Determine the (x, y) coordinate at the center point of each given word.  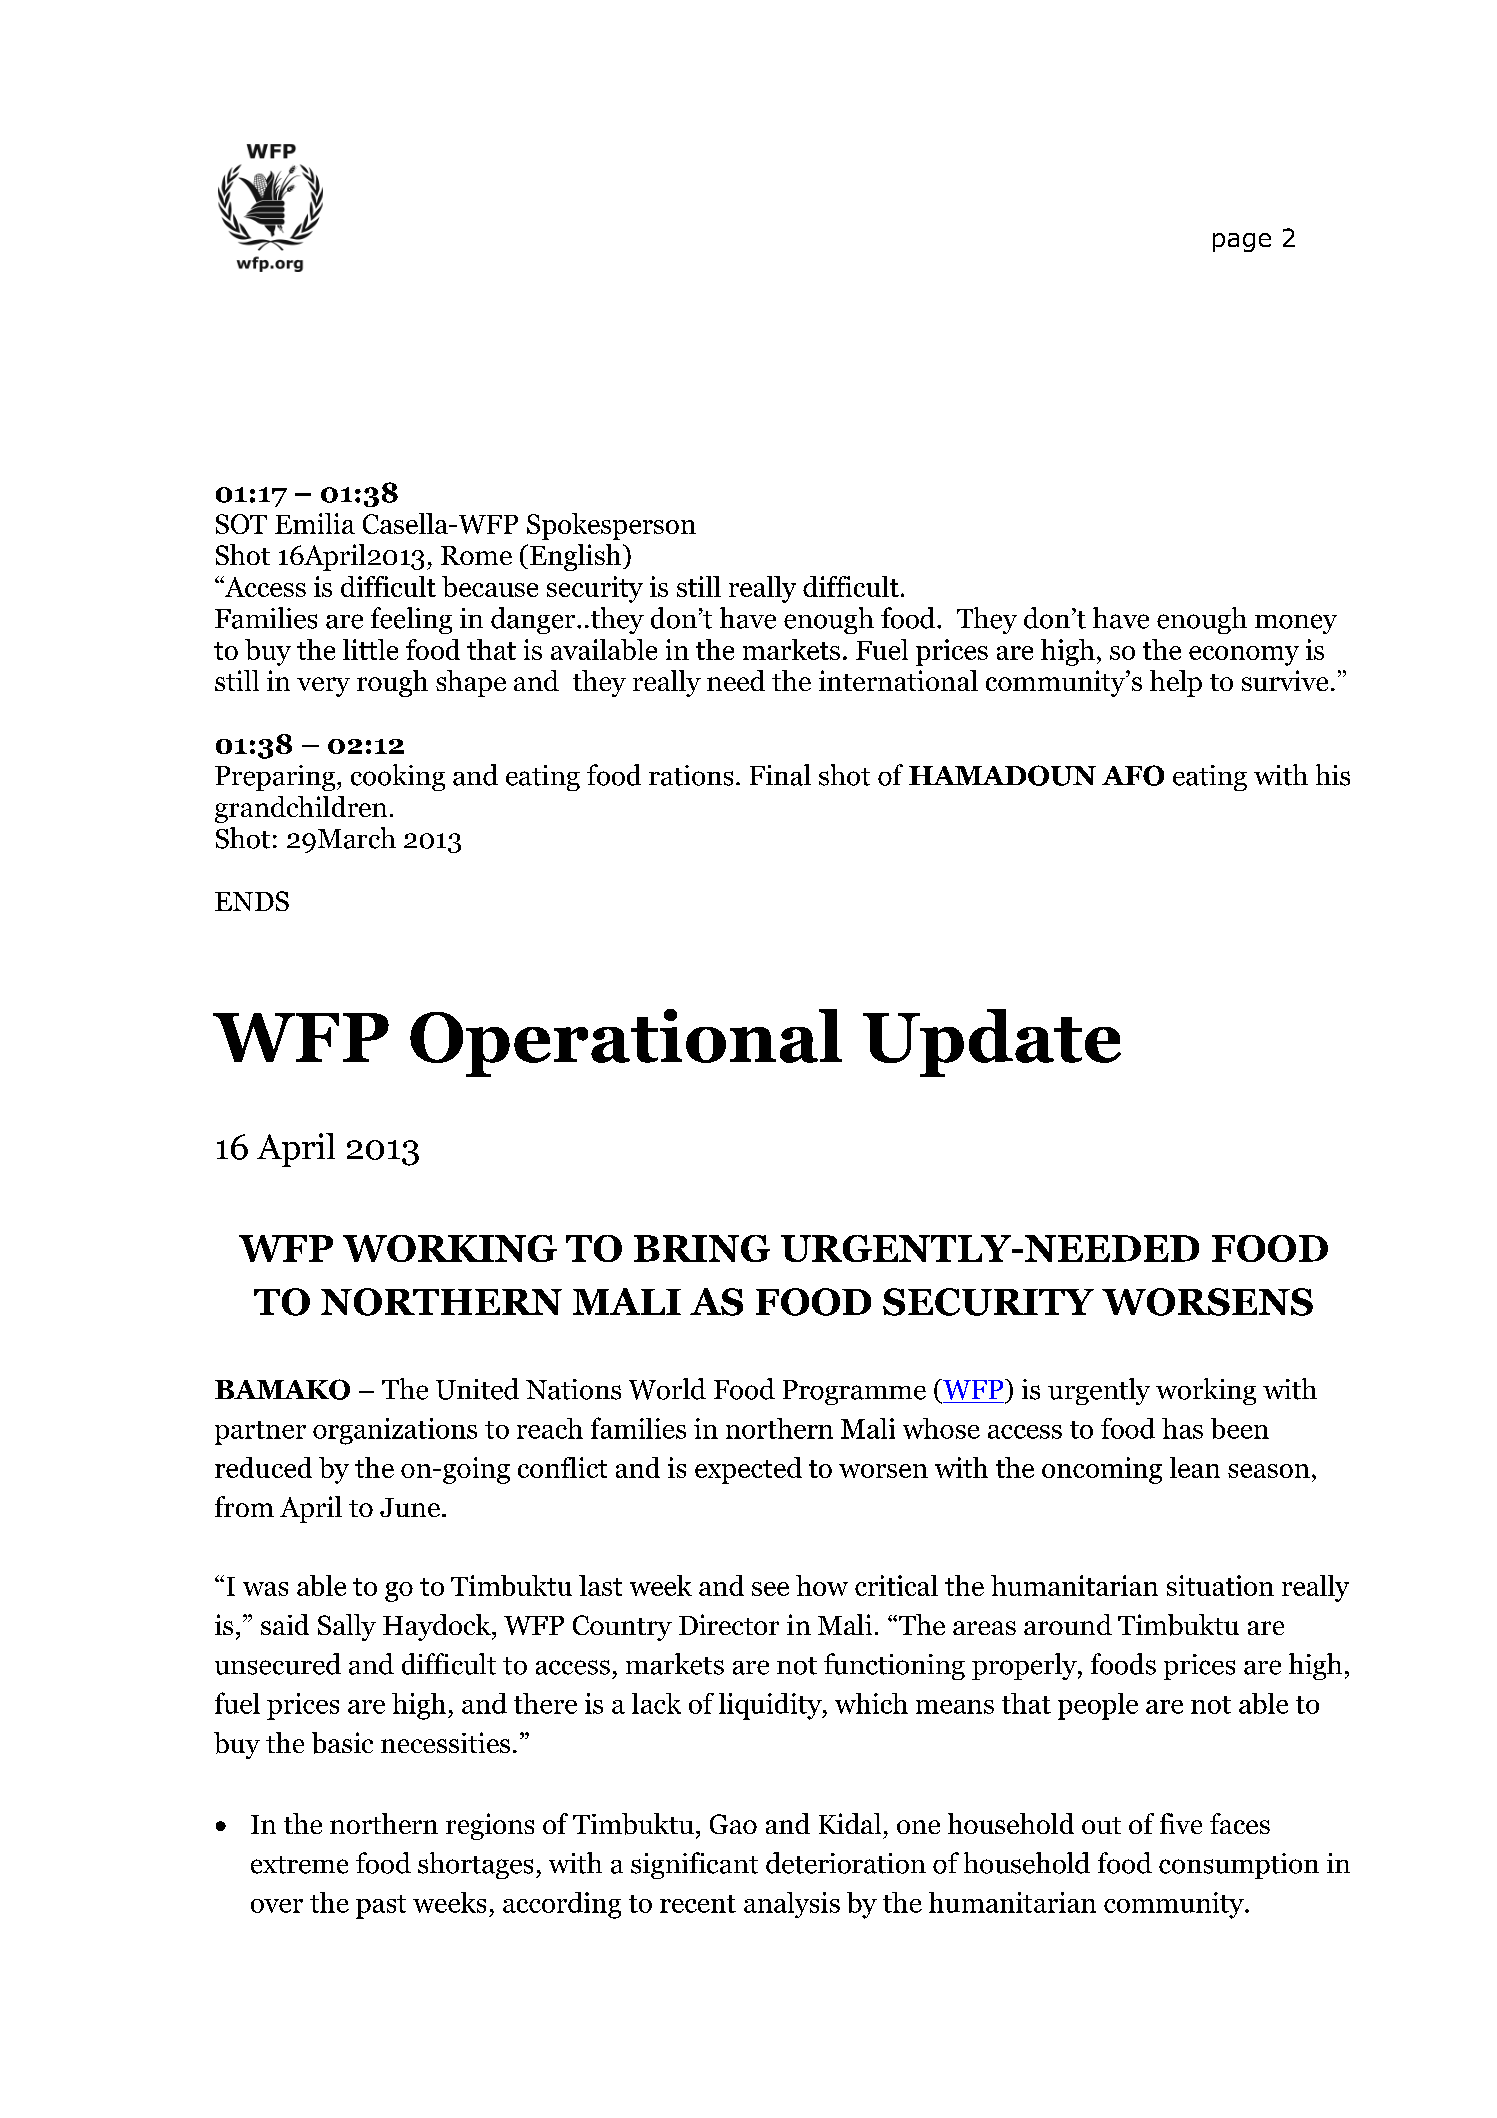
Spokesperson (611, 526)
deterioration (846, 1863)
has (1182, 1428)
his (1333, 775)
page (1242, 242)
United (477, 1389)
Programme (854, 1392)
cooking (398, 777)
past (381, 1907)
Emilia (315, 523)
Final (780, 775)
